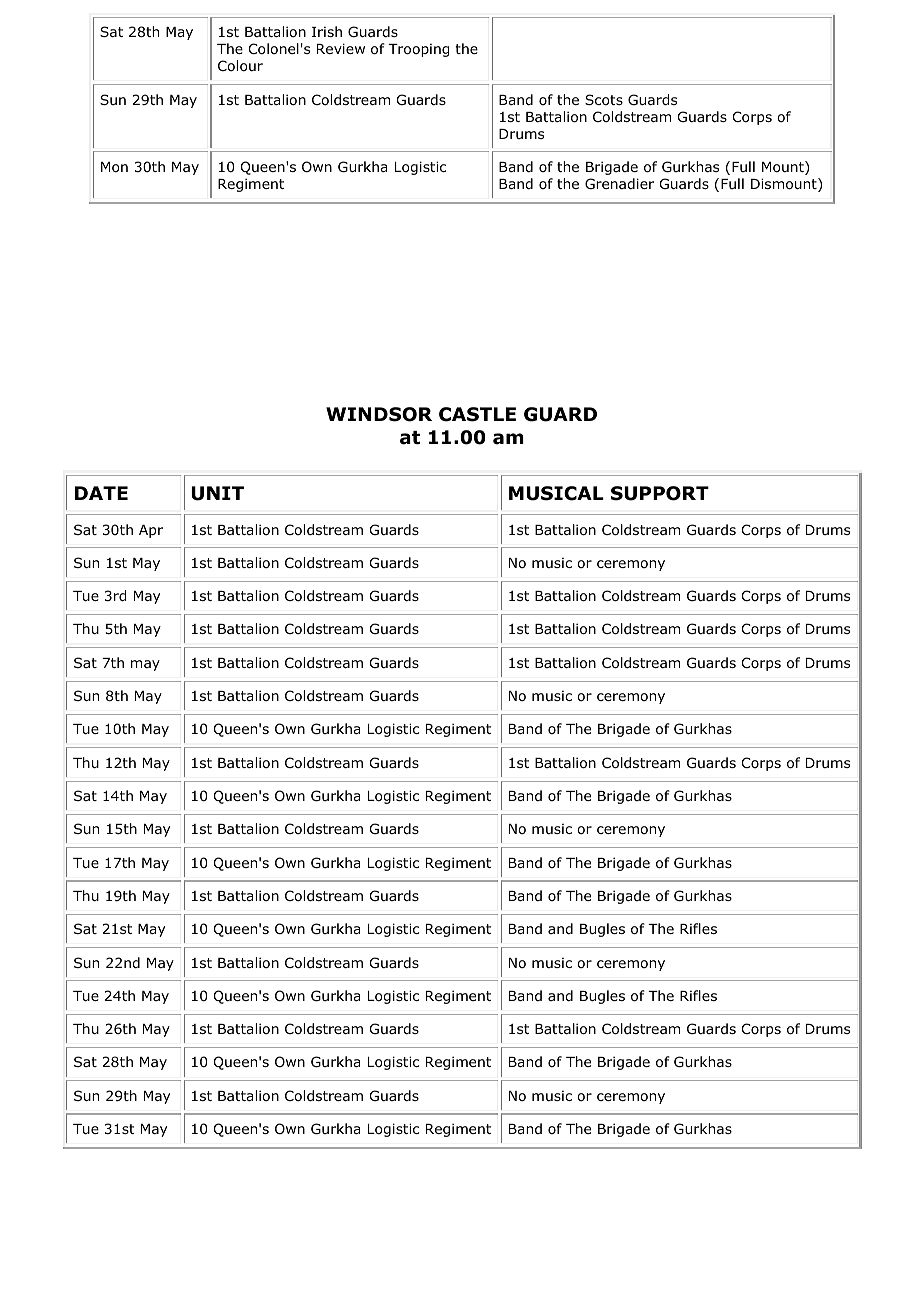 The width and height of the screenshot is (924, 1308). I want to click on Colour, so click(240, 66).
